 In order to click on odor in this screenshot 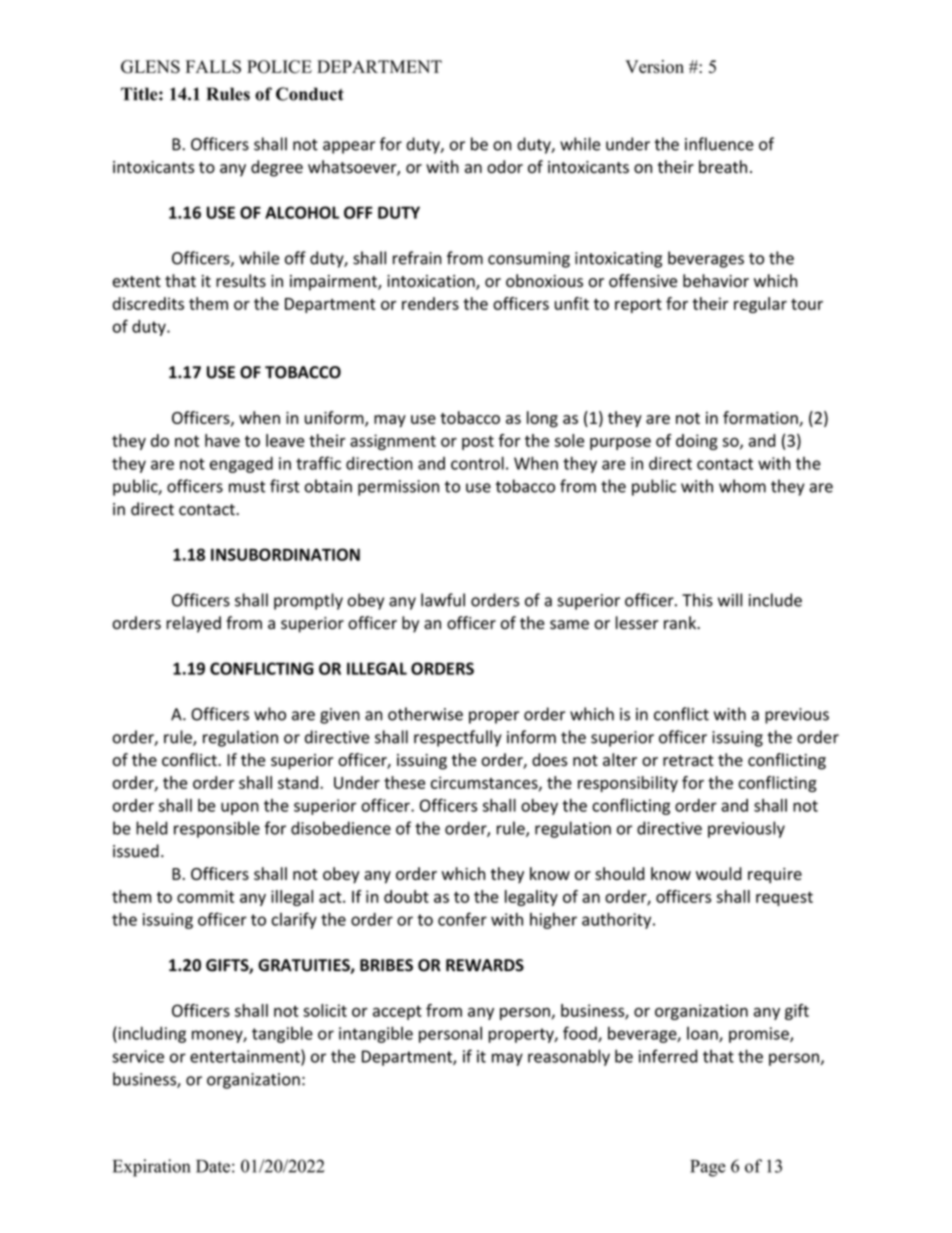, I will do `click(505, 167)`.
